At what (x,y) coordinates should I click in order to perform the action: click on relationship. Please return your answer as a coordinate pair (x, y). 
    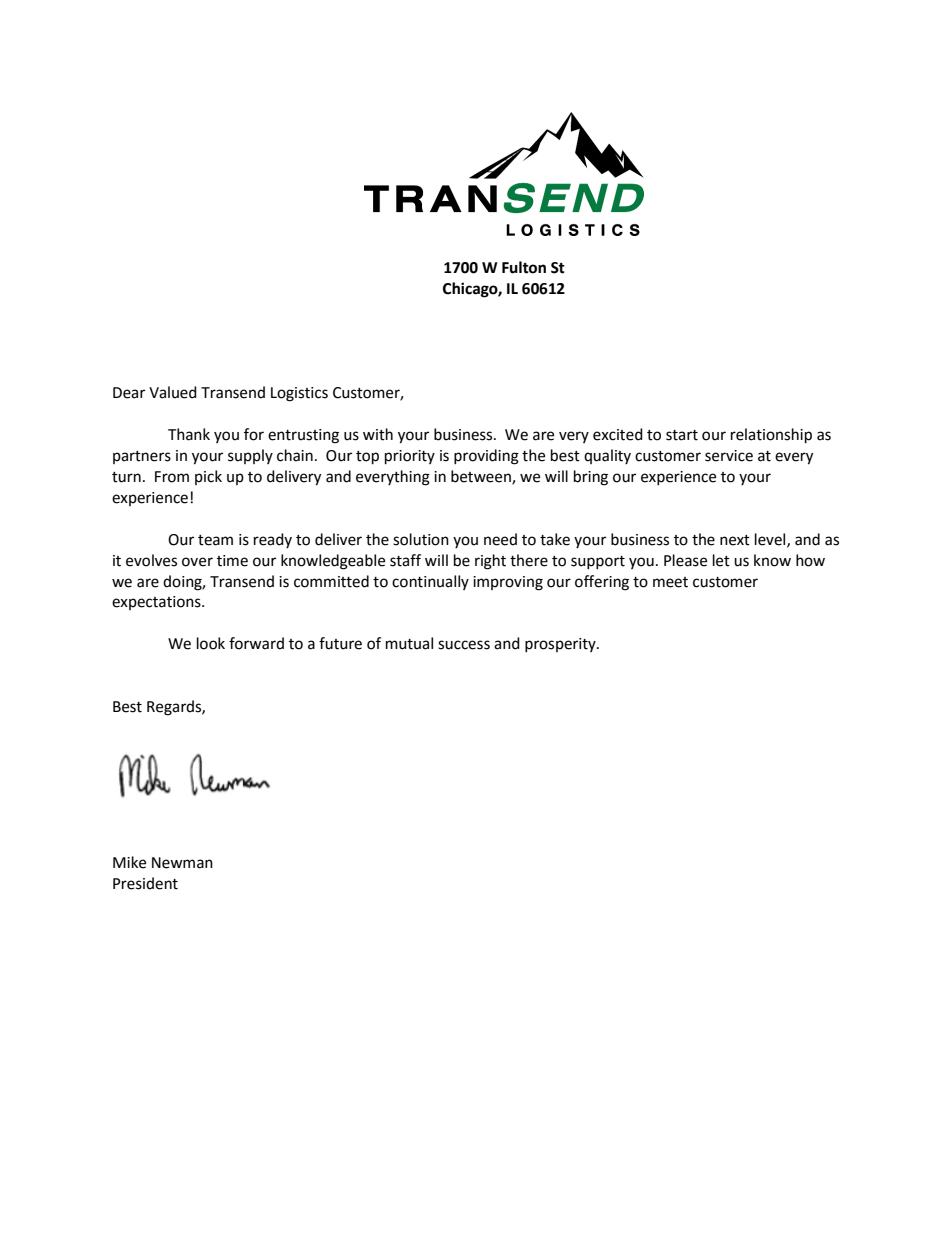
    Looking at the image, I should click on (771, 436).
